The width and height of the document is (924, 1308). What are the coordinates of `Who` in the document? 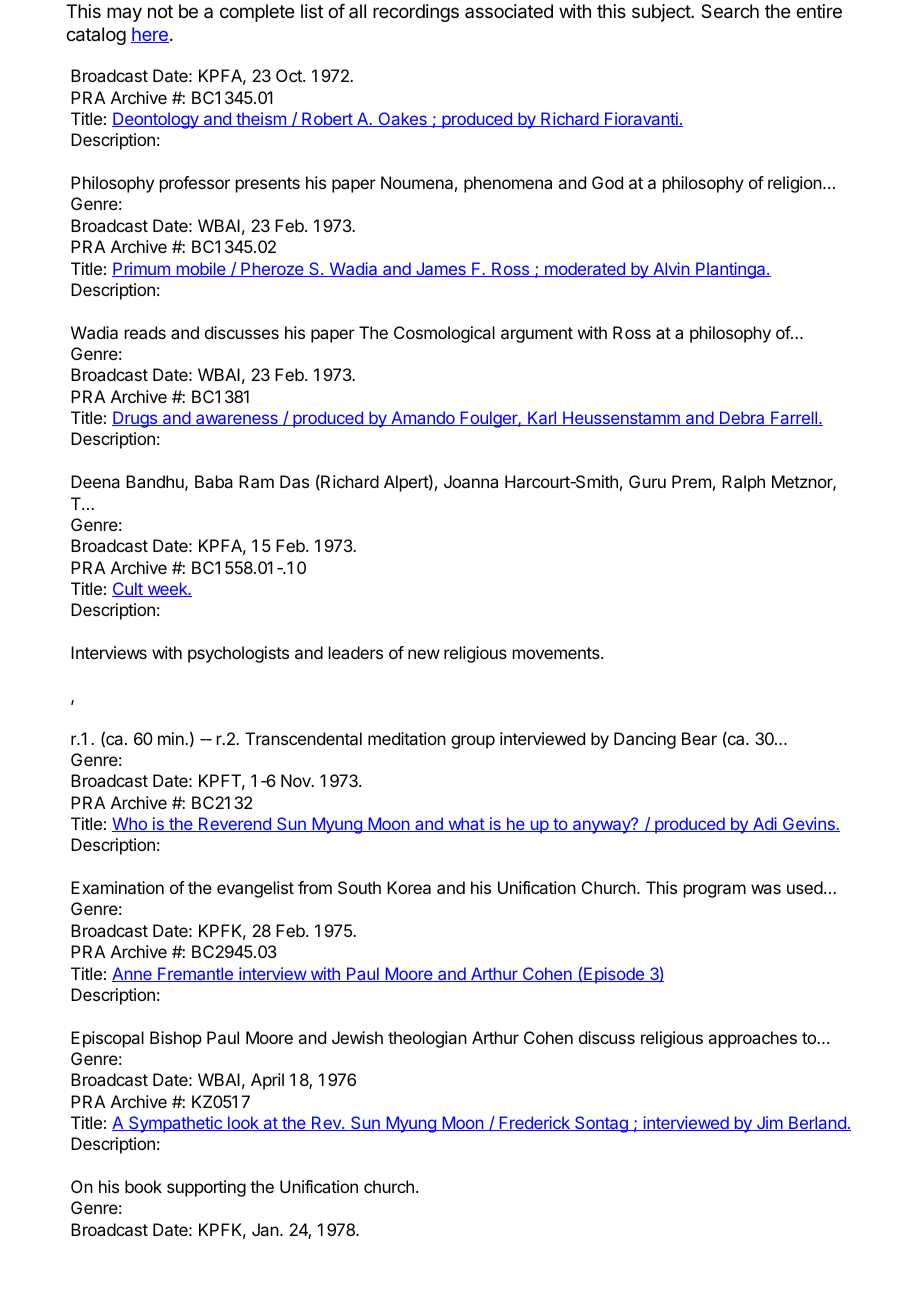 It's located at (130, 824).
